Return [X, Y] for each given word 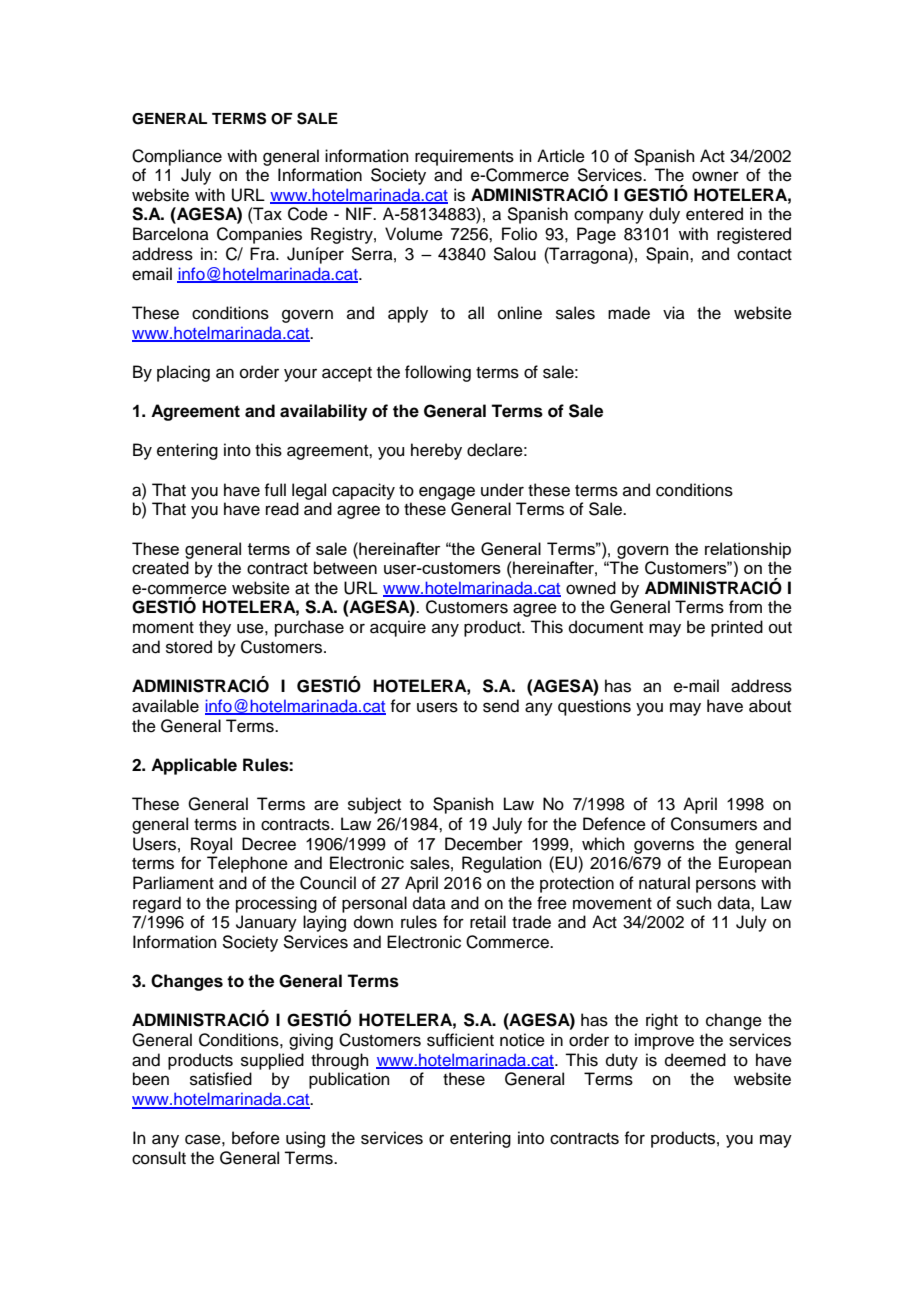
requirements [464, 157]
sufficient [460, 1040]
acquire [398, 628]
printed [737, 628]
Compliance [177, 157]
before [256, 1138]
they [215, 628]
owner [715, 176]
